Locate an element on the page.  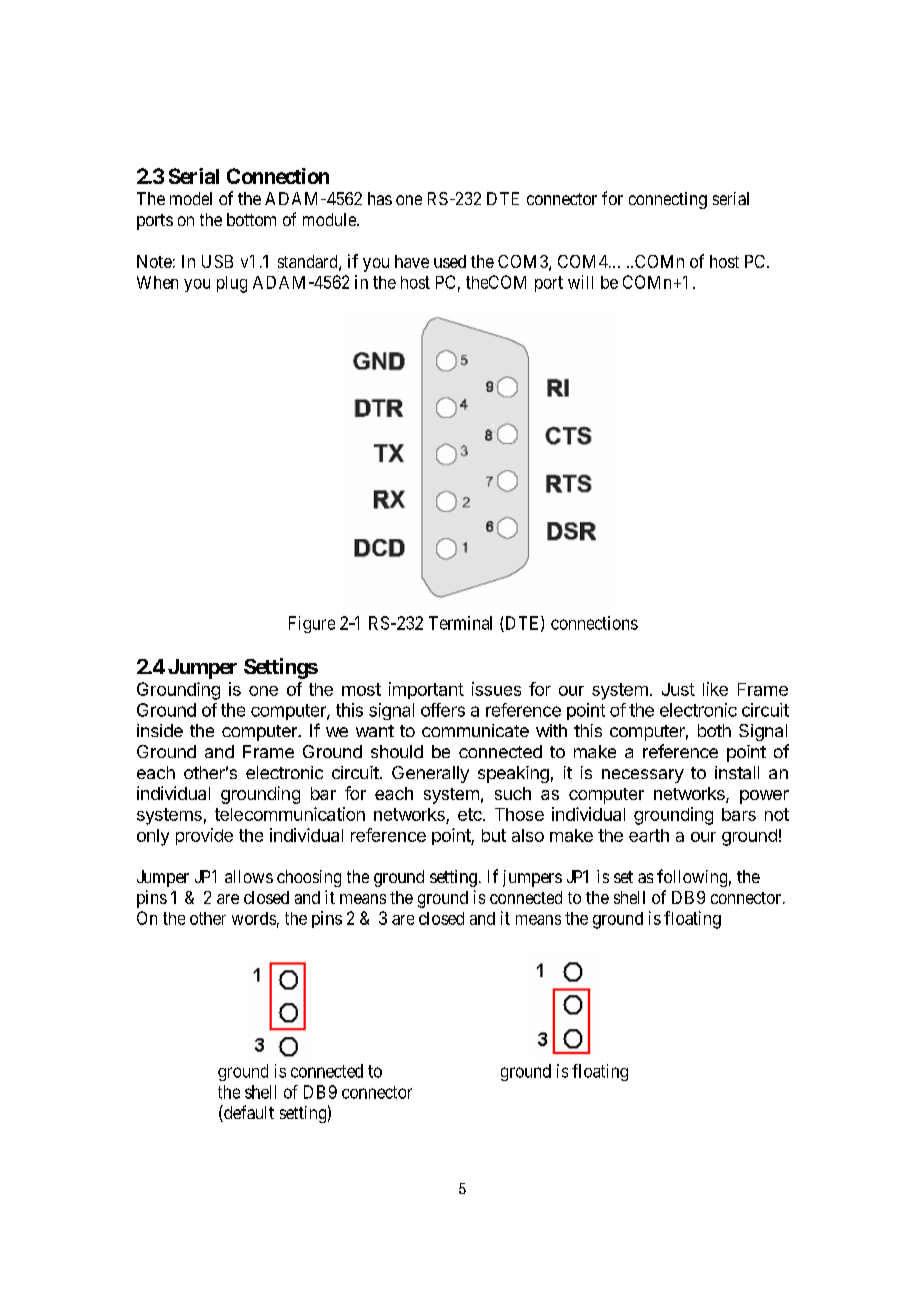
etc is located at coordinates (471, 814).
